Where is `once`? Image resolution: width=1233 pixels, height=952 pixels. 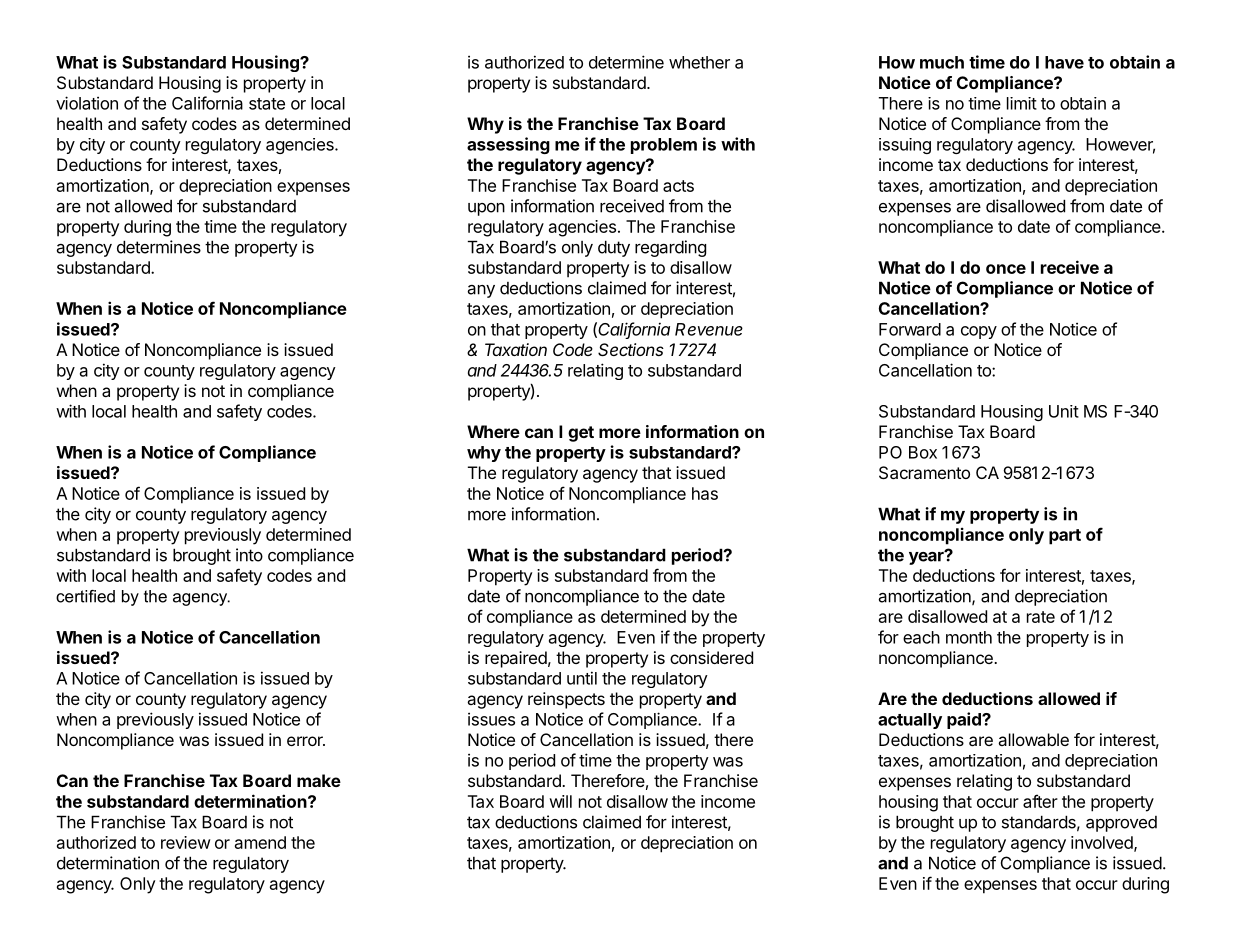
once is located at coordinates (1006, 269).
